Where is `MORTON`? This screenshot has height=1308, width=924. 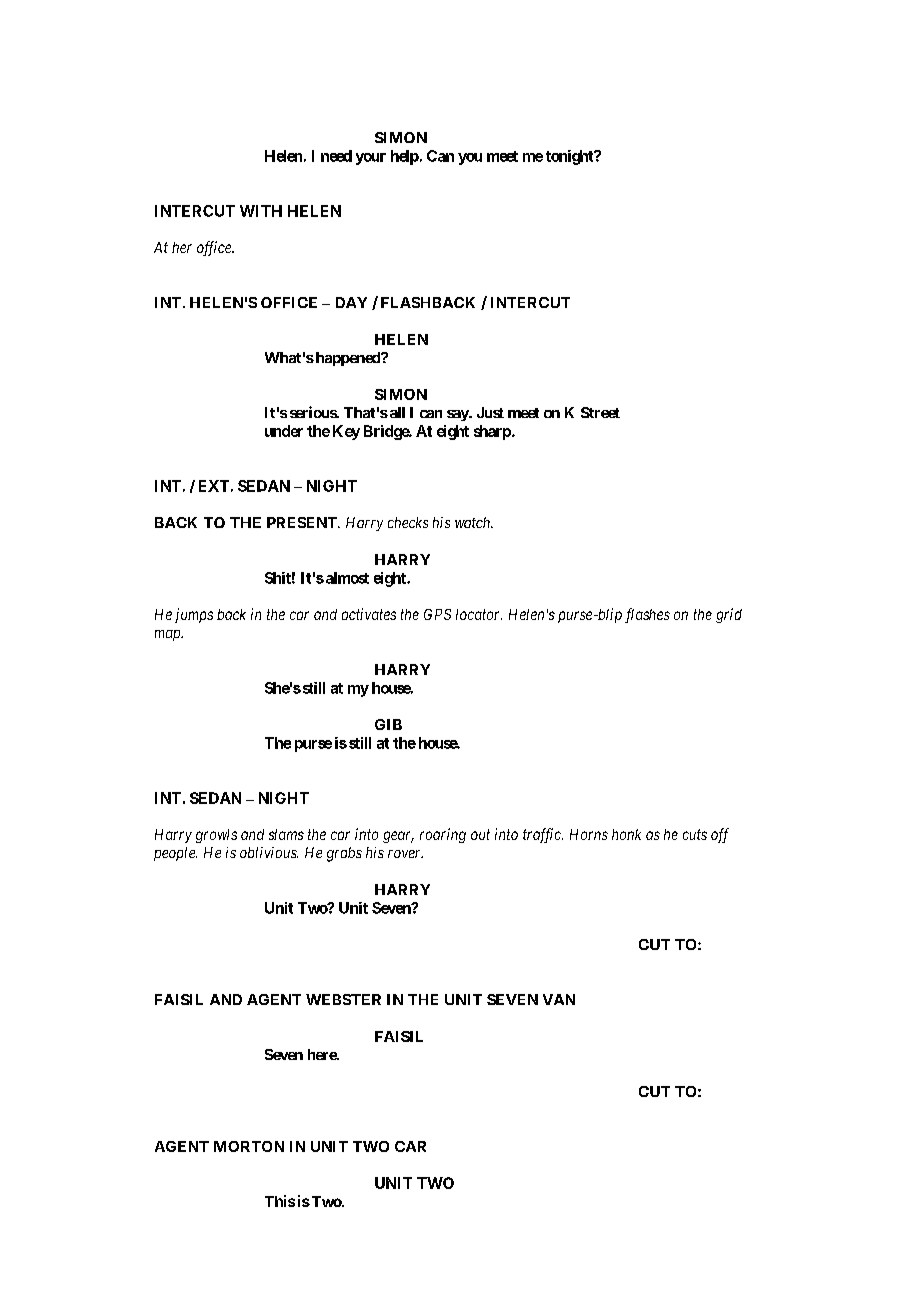 MORTON is located at coordinates (249, 1146).
